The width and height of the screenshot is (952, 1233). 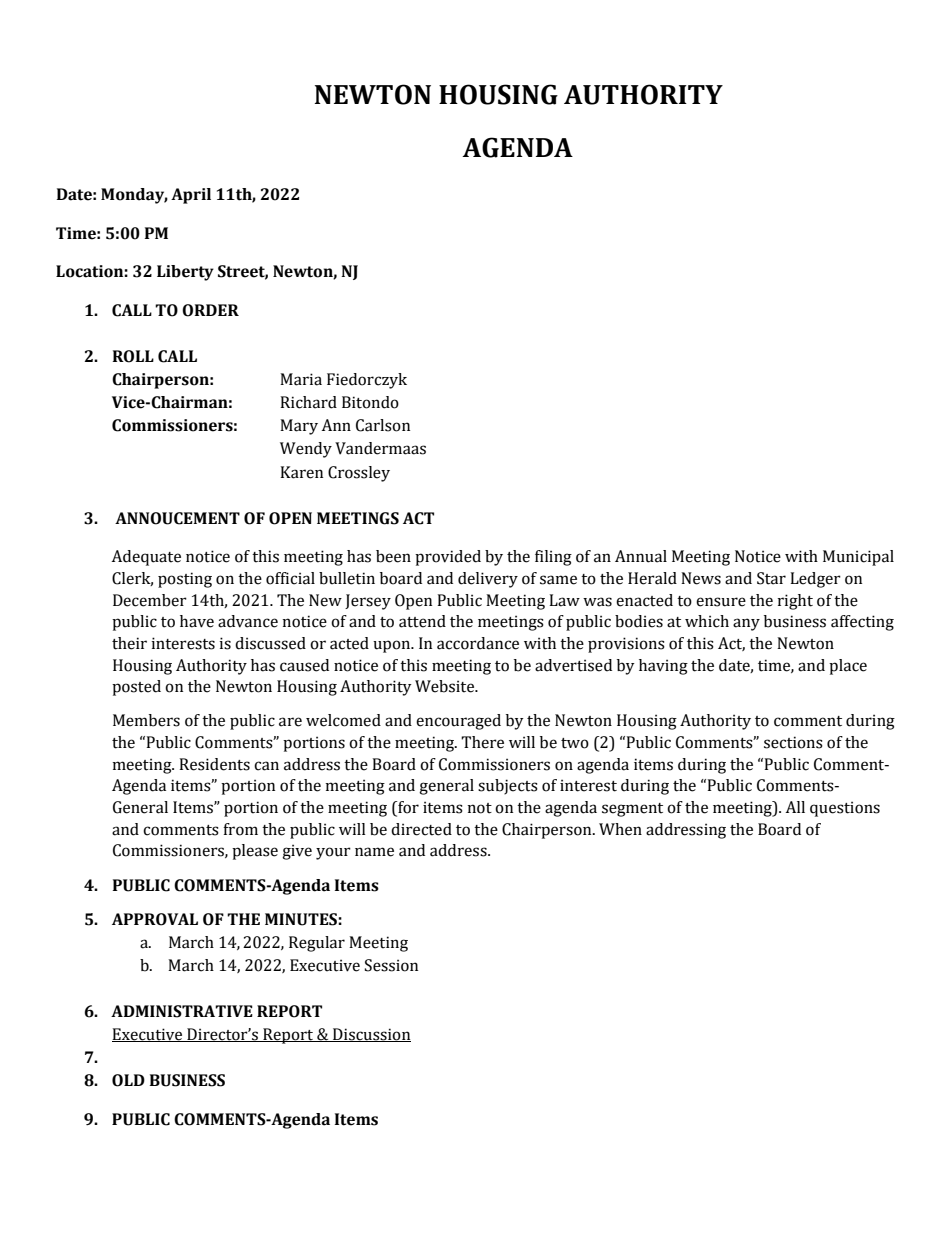 I want to click on accordance, so click(x=478, y=643).
